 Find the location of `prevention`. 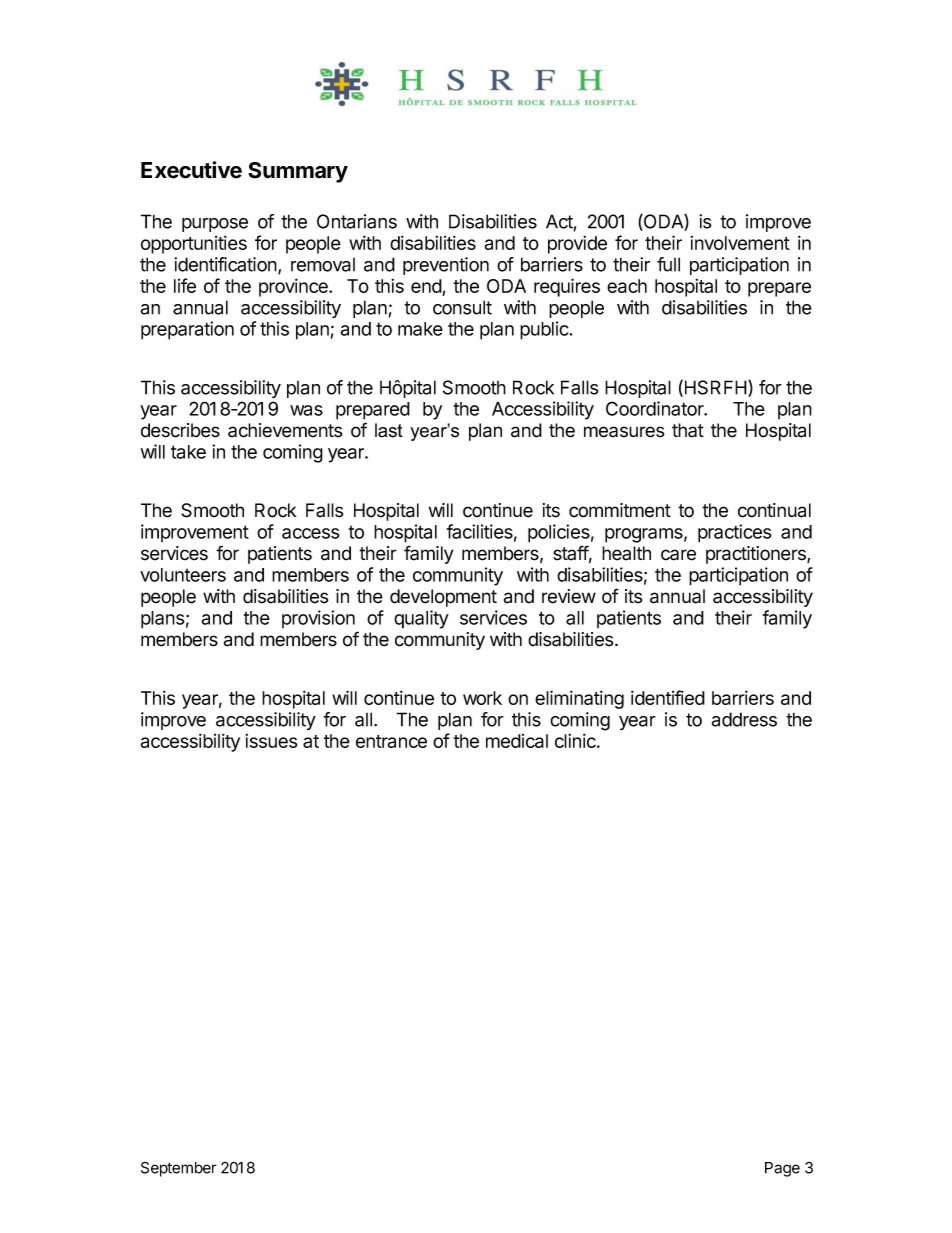

prevention is located at coordinates (446, 266).
